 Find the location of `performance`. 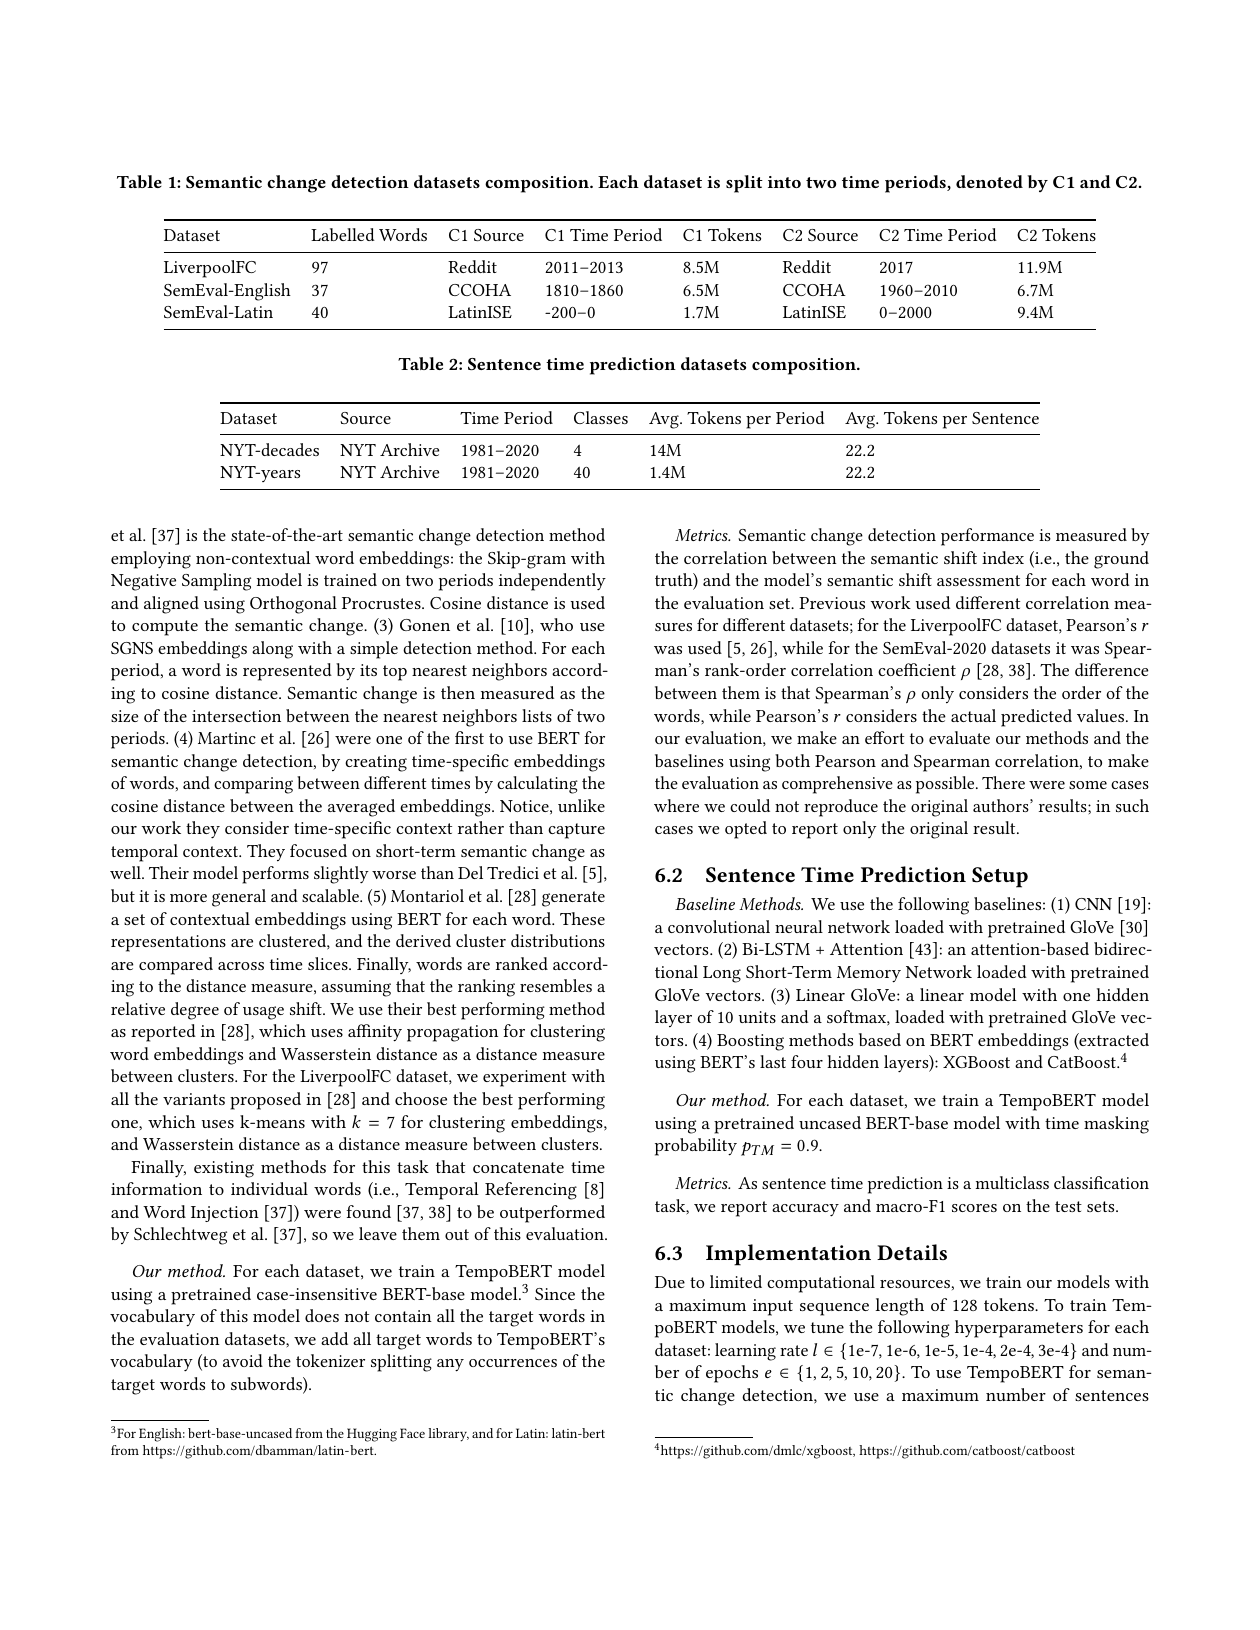

performance is located at coordinates (987, 537).
